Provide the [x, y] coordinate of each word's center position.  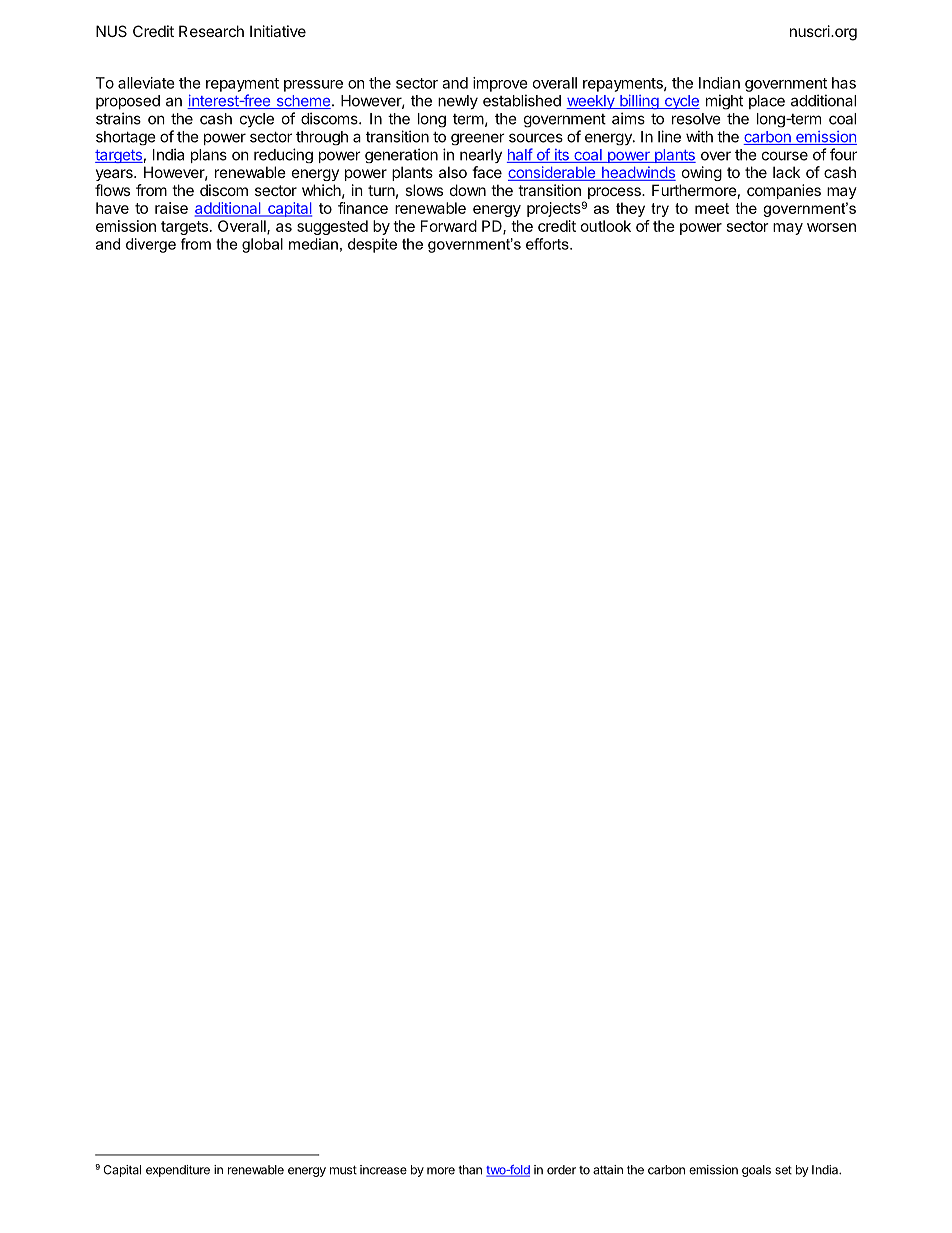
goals [756, 1171]
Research [211, 31]
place [767, 102]
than [470, 1170]
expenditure [178, 1171]
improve [500, 84]
